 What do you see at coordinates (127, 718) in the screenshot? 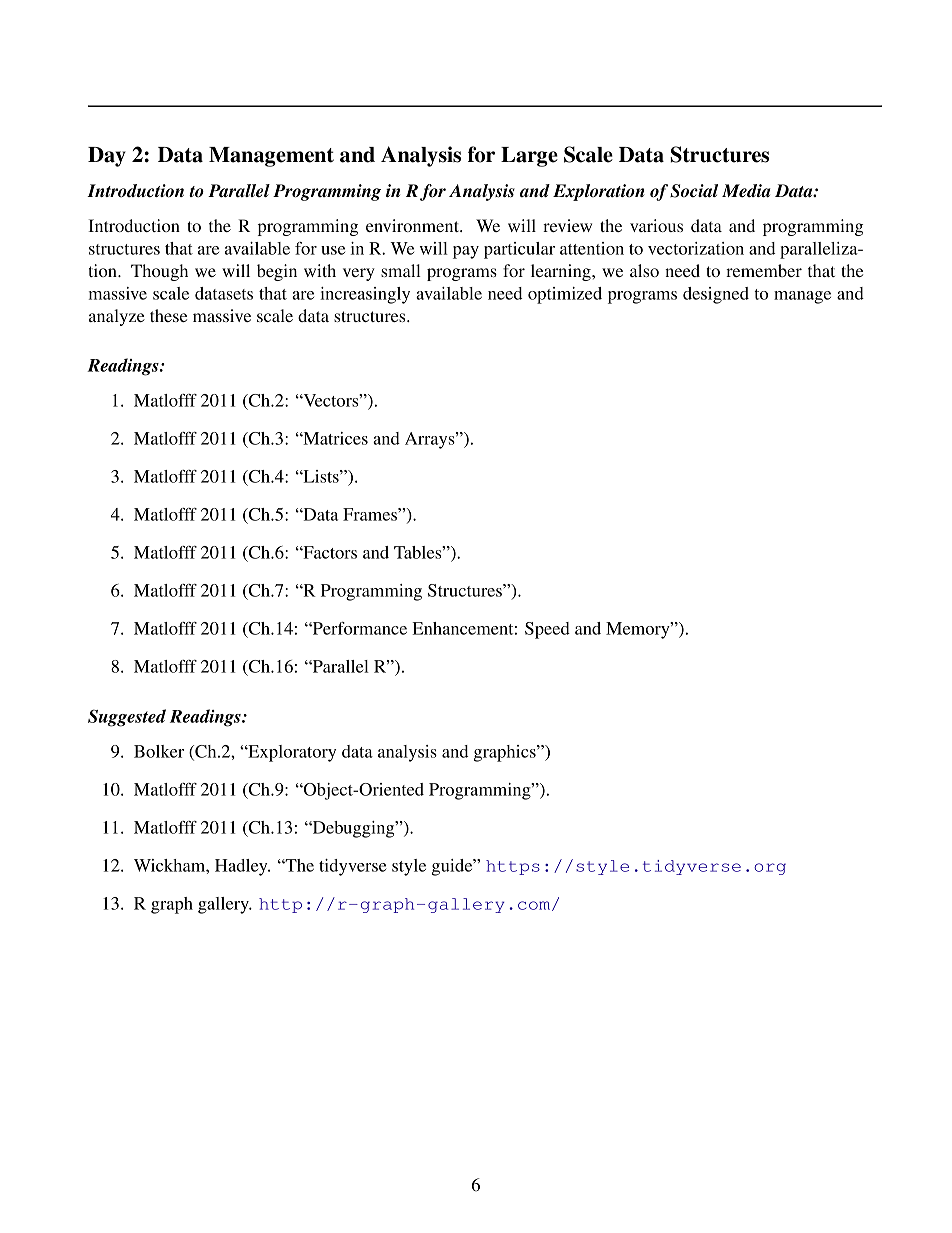
I see `Suggested` at bounding box center [127, 718].
